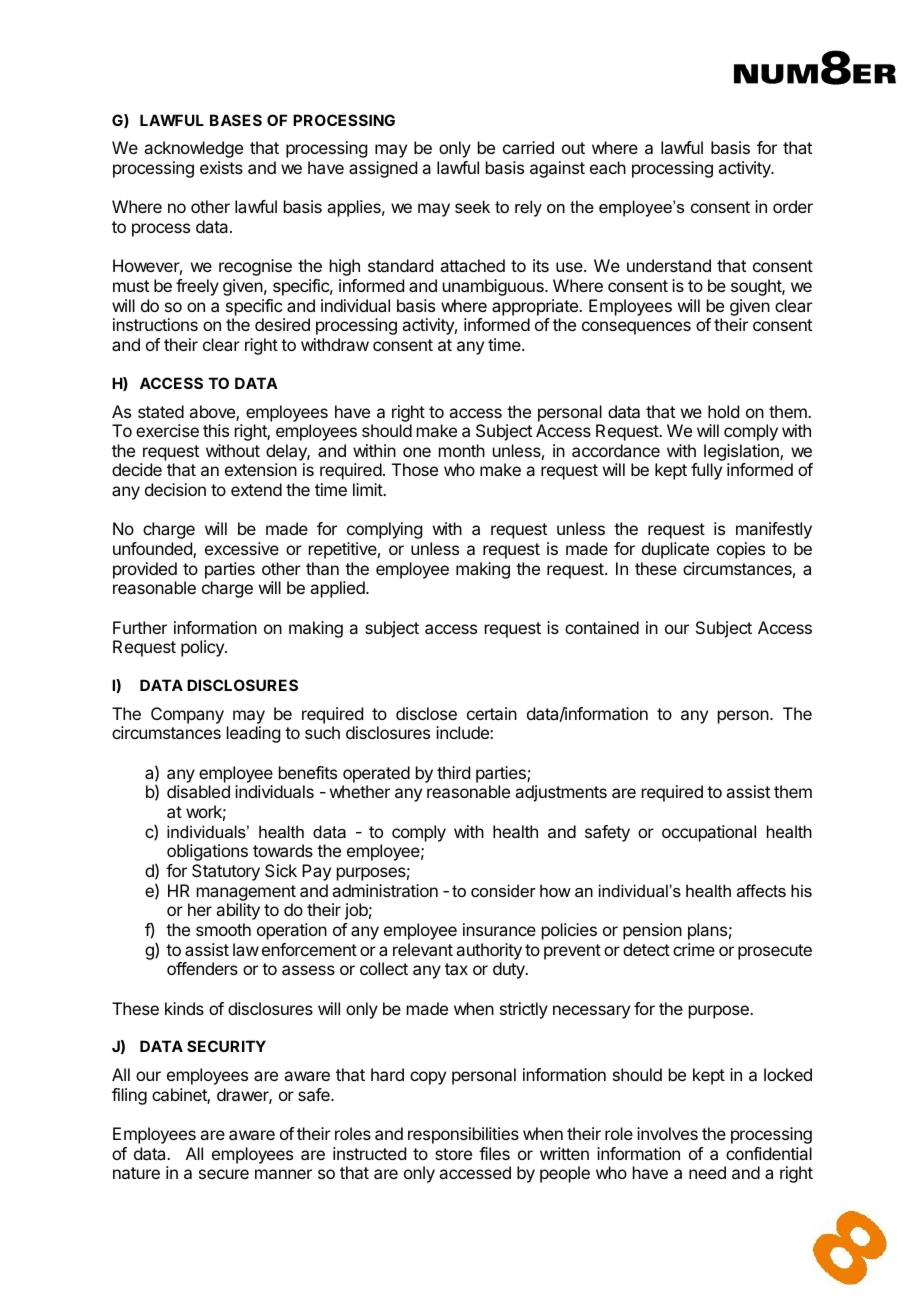 The image size is (924, 1308). What do you see at coordinates (707, 1172) in the screenshot?
I see `need` at bounding box center [707, 1172].
